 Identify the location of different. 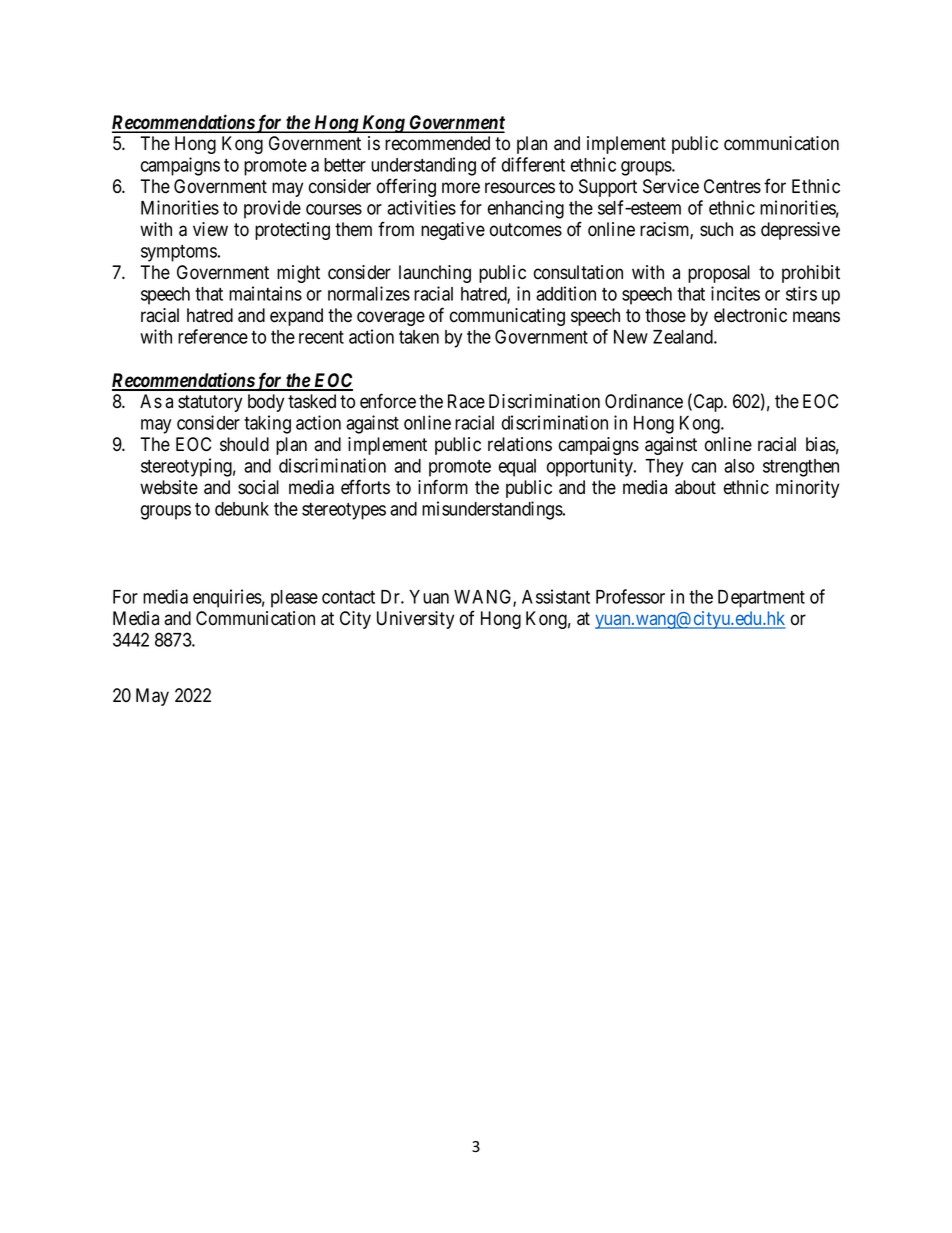
(533, 164).
